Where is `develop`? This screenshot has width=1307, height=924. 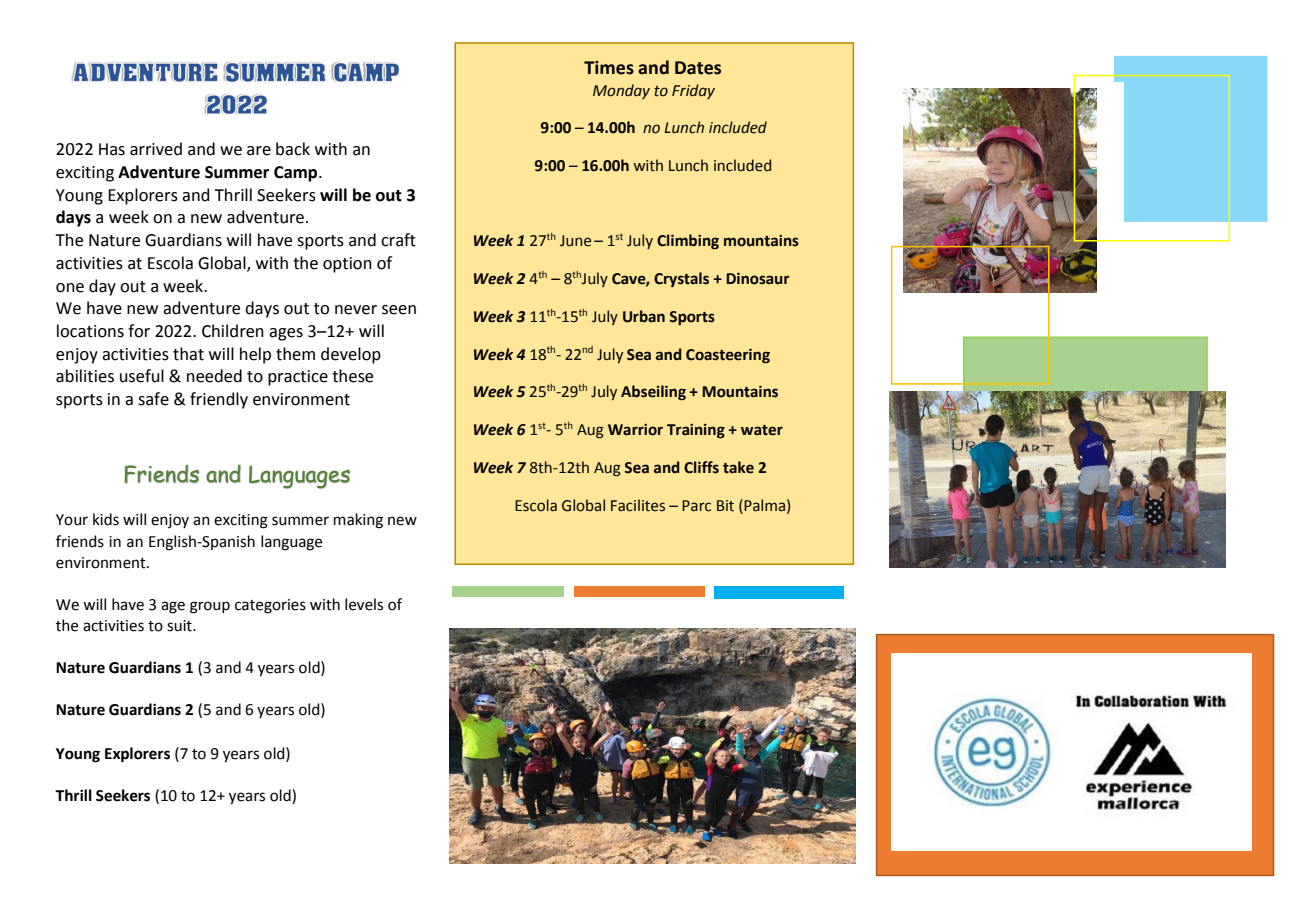
develop is located at coordinates (351, 355).
